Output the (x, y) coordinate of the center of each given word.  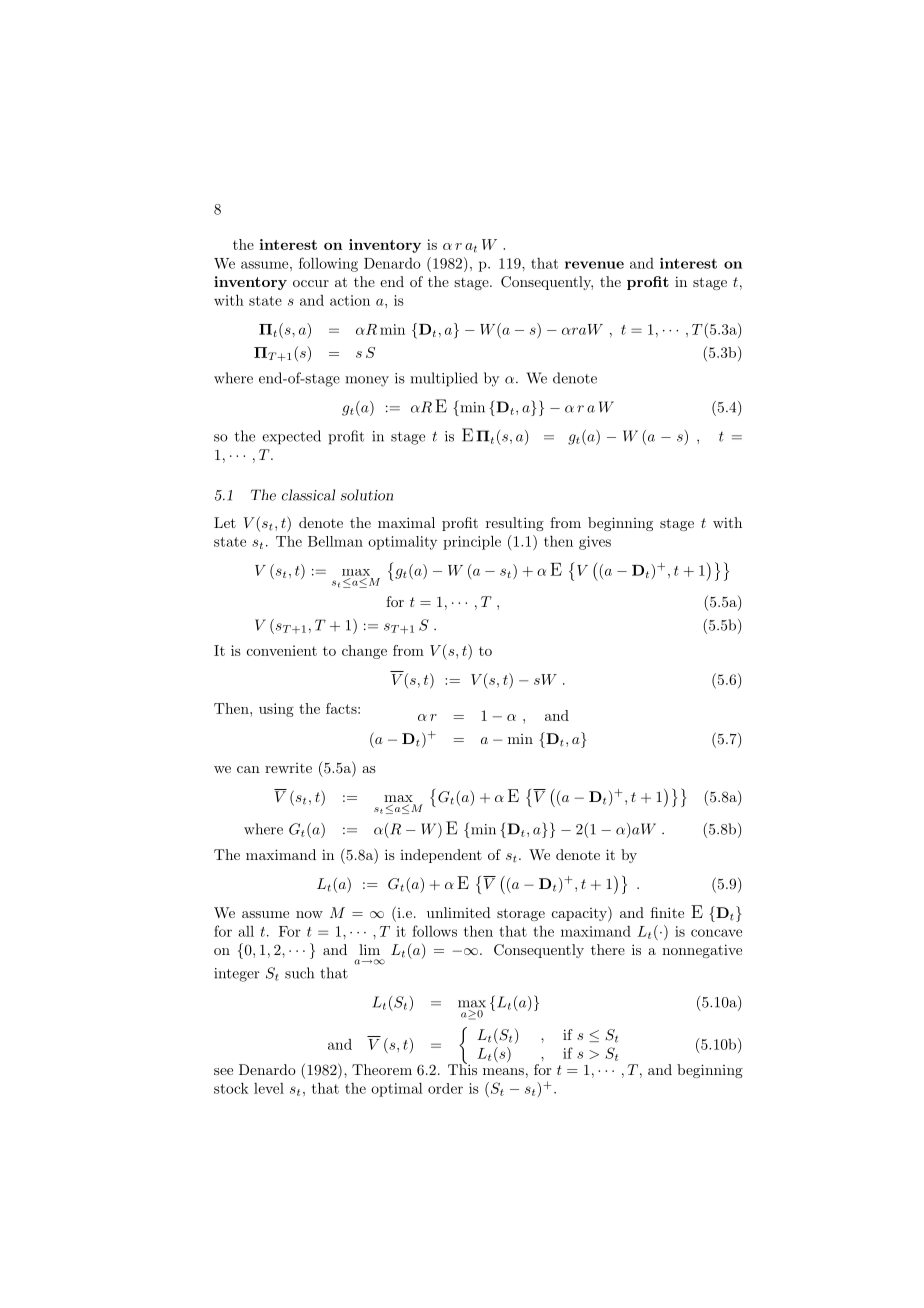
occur (311, 283)
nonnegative (702, 951)
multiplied (444, 379)
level (269, 1088)
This (462, 1068)
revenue (594, 265)
